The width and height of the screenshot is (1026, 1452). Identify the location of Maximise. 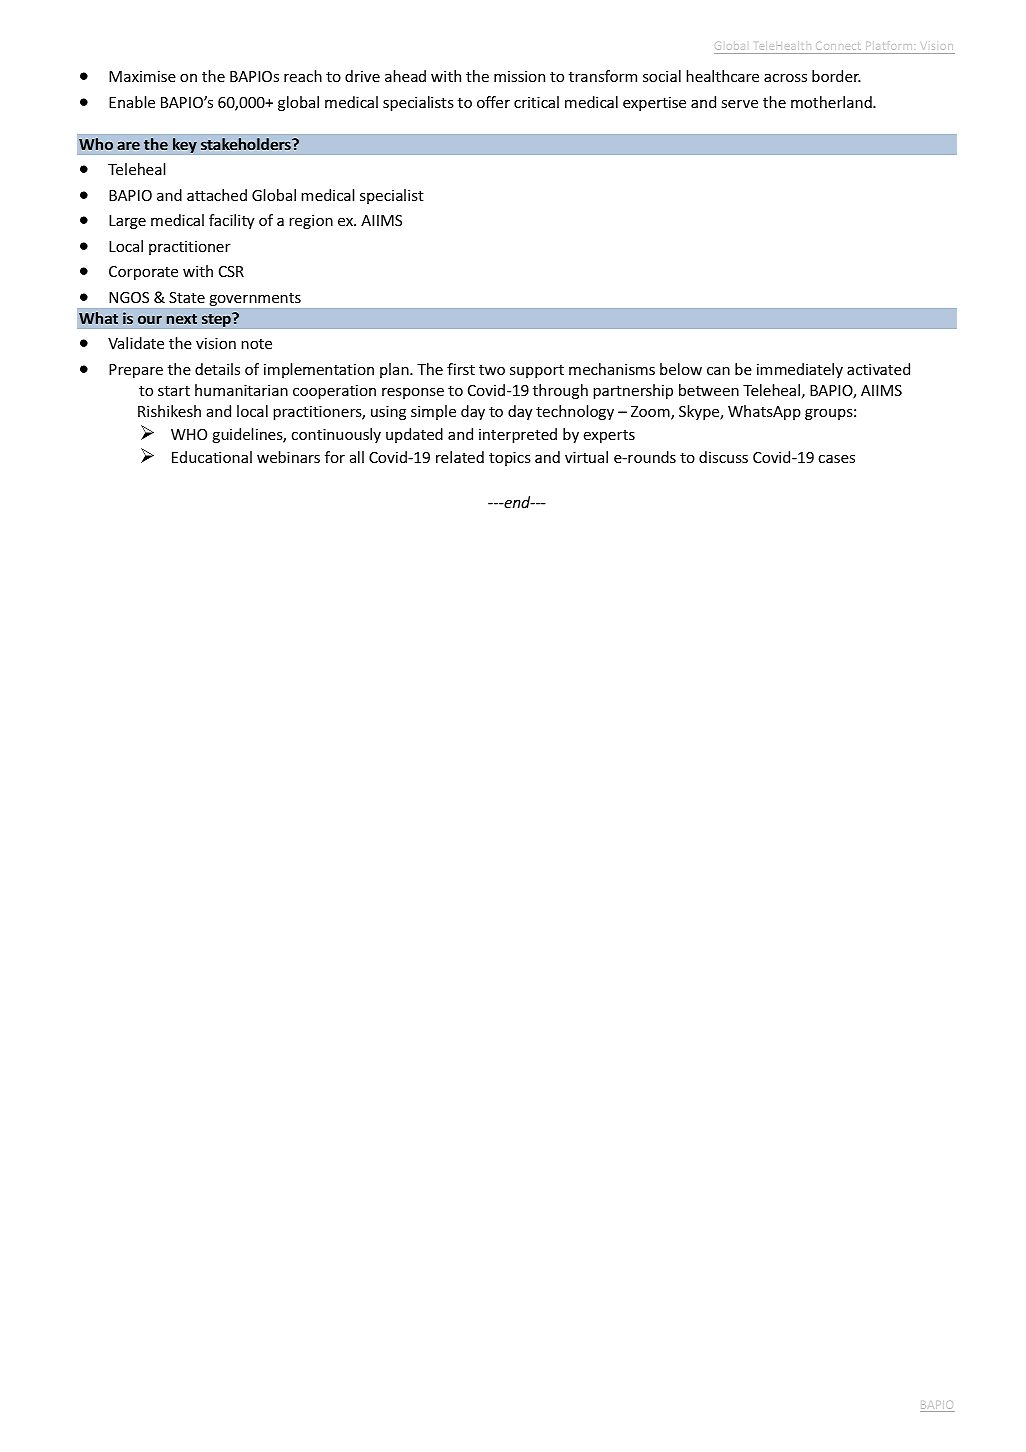
(142, 76).
